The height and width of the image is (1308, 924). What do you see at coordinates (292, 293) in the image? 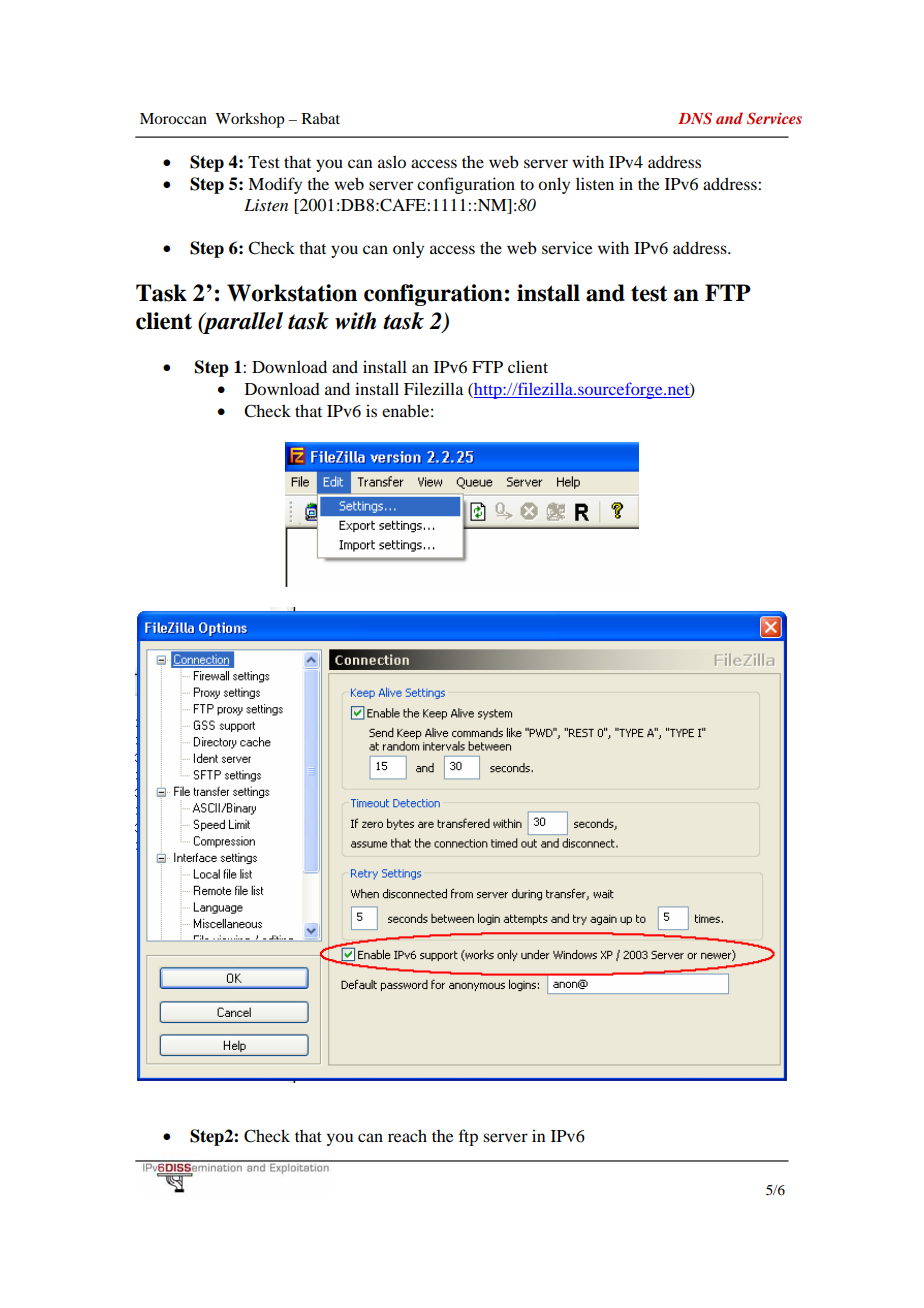
I see `Workstation` at bounding box center [292, 293].
